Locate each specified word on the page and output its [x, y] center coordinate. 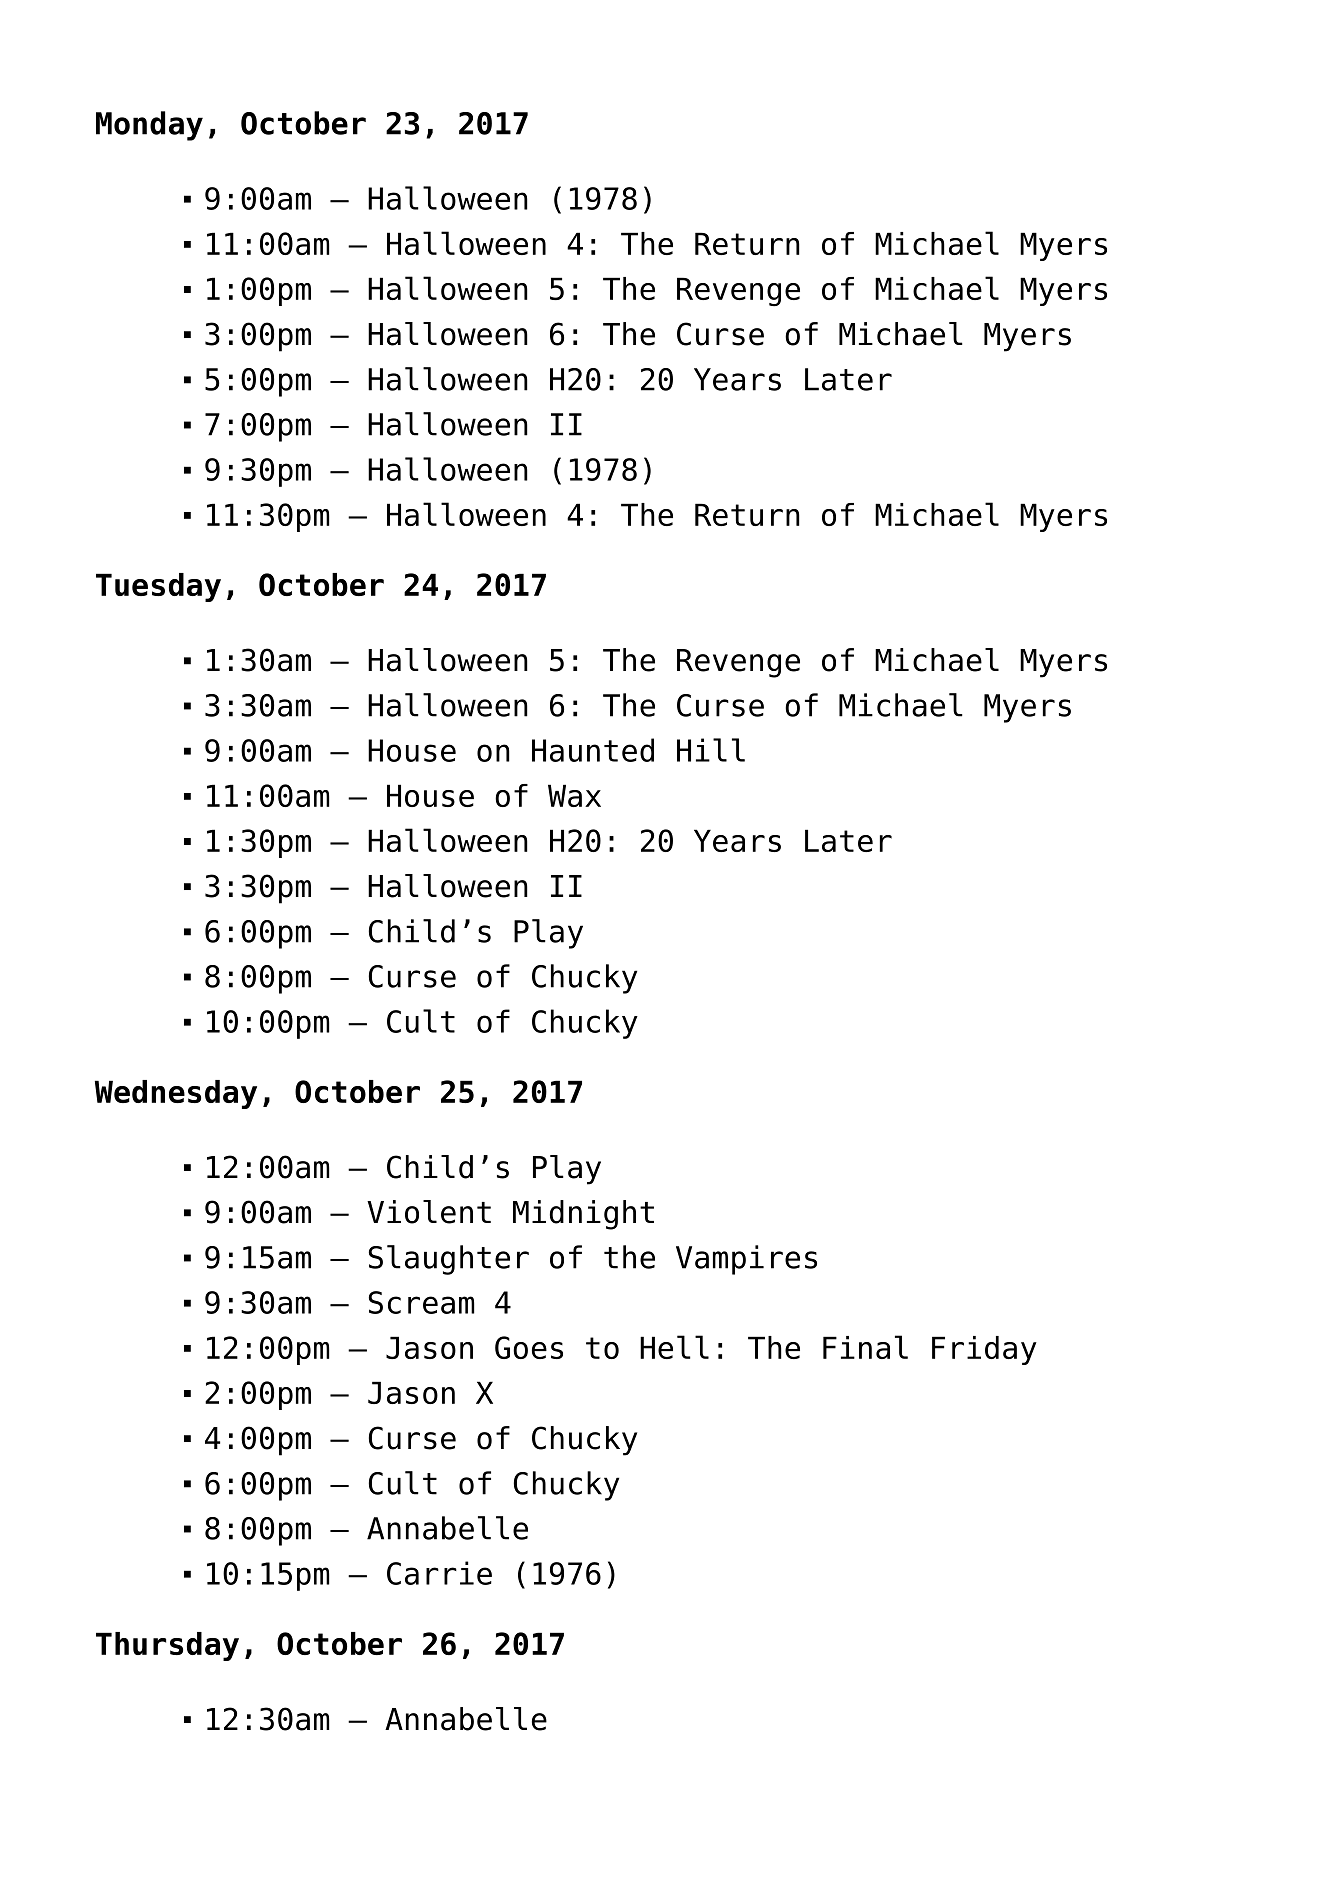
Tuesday [158, 587]
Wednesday [176, 1094]
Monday [149, 126]
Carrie [439, 1573]
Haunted [593, 750]
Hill [711, 750]
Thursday [167, 1646]
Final [865, 1347]
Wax [574, 795]
